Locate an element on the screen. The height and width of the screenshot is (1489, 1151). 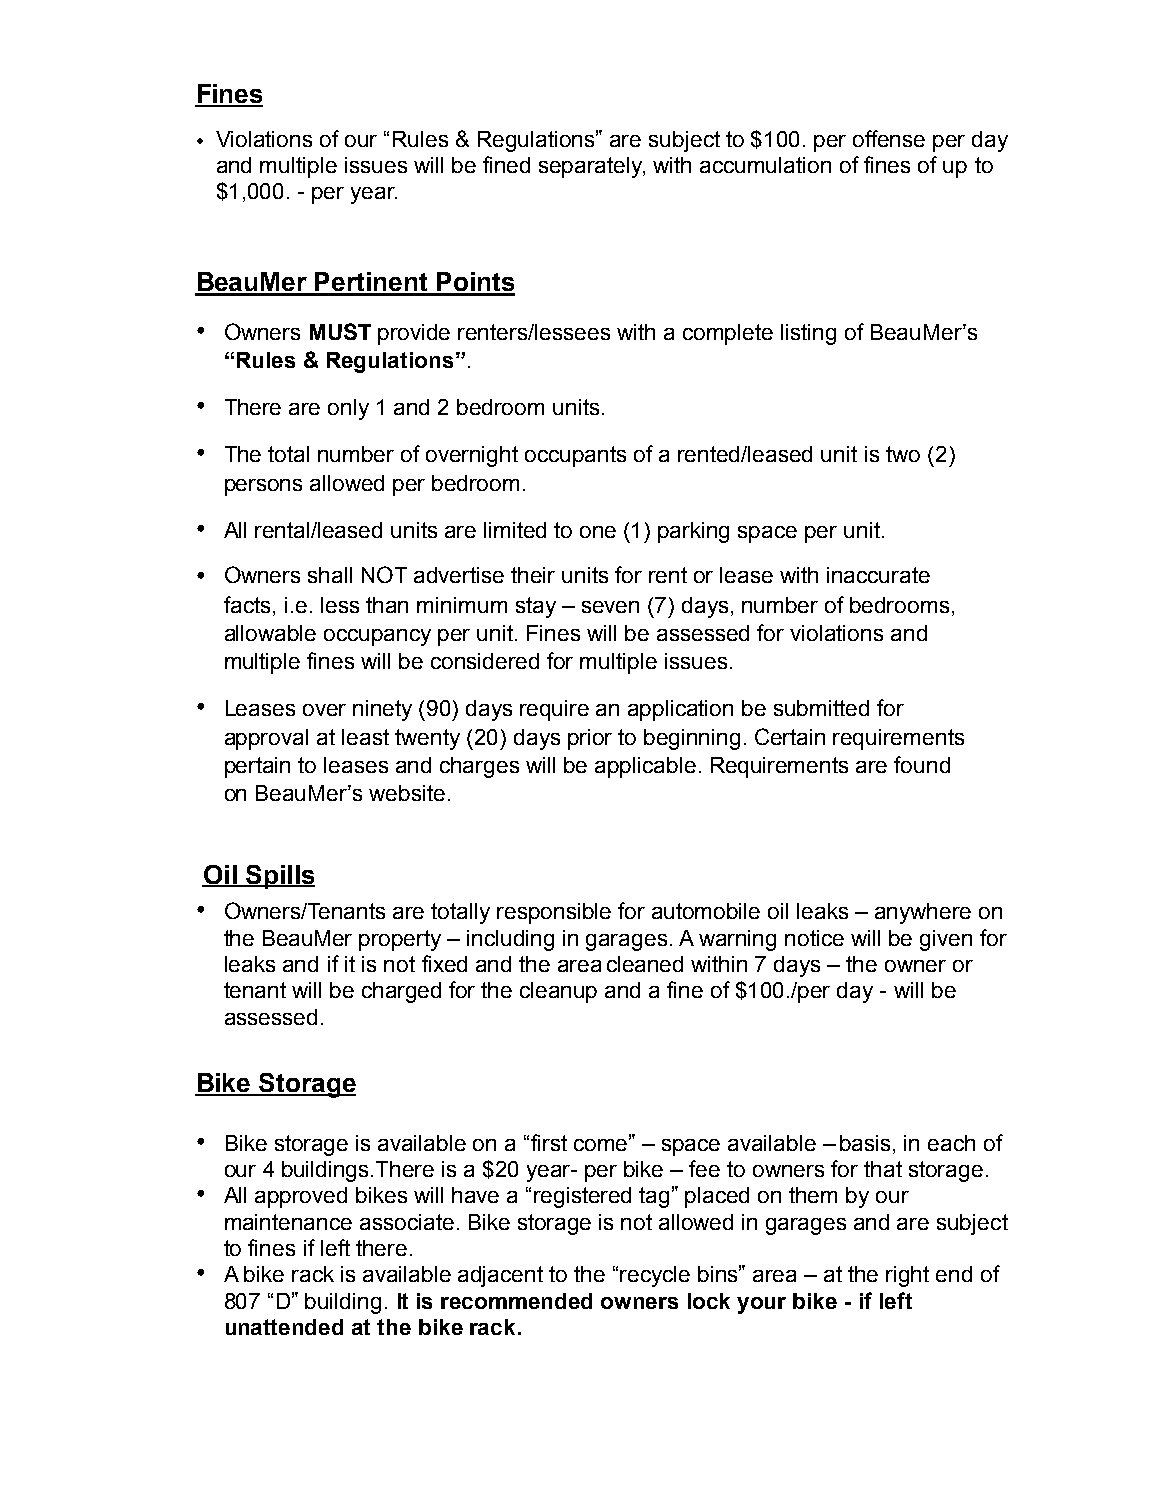
notice is located at coordinates (814, 938).
